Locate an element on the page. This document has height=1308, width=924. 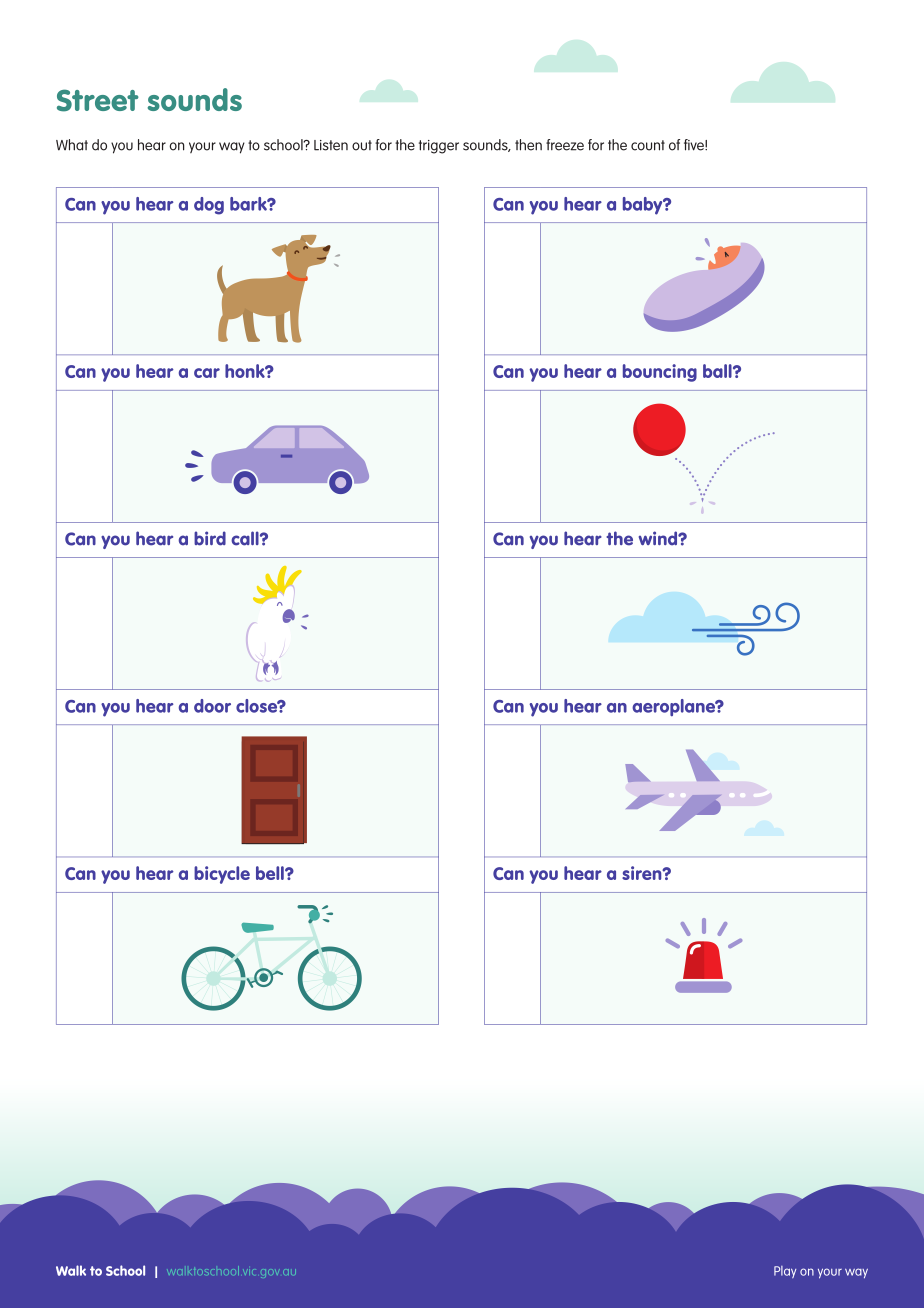
then is located at coordinates (528, 145).
